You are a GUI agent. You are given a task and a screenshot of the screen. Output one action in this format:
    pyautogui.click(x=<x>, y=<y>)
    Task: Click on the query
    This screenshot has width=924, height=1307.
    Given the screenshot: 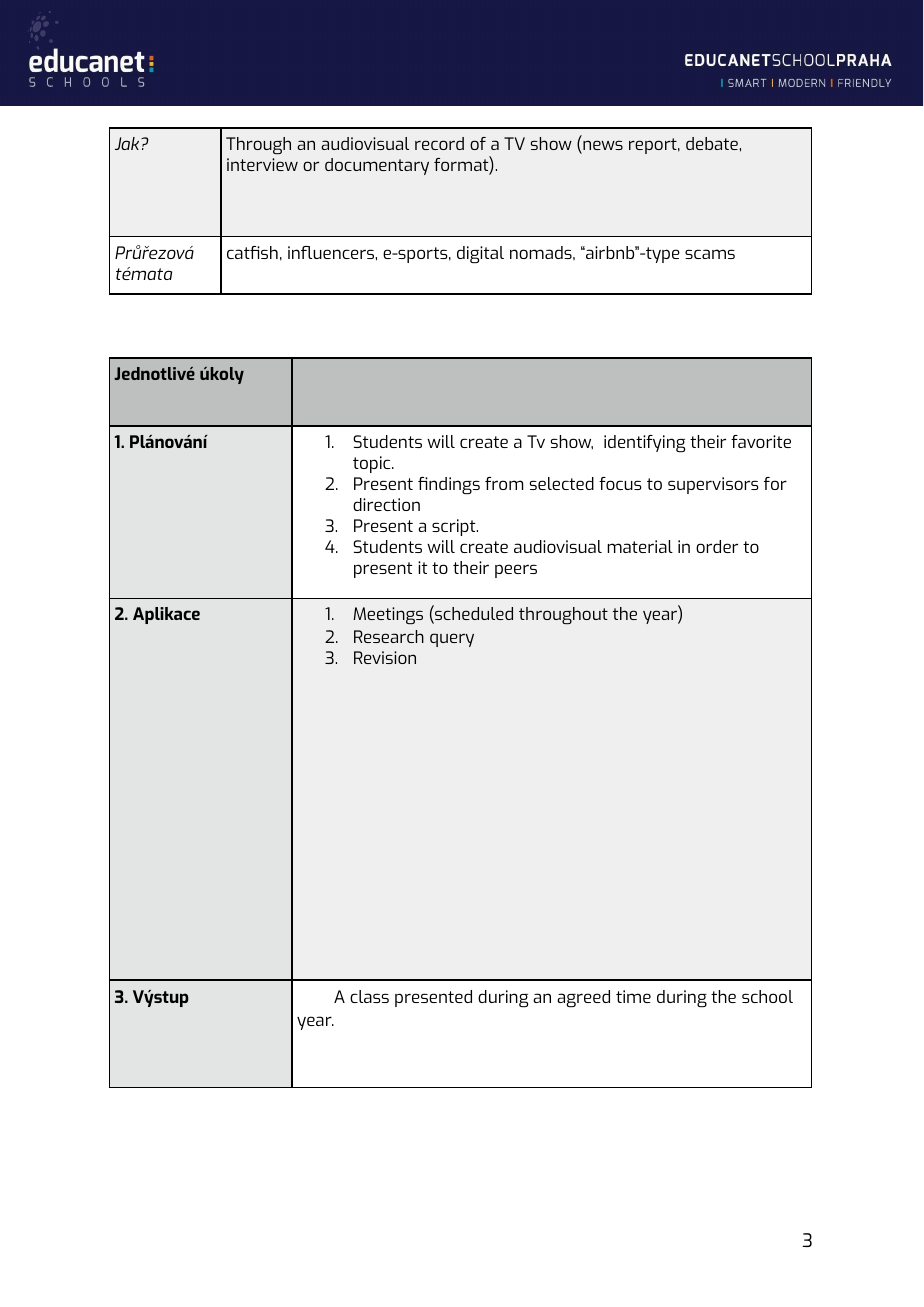 What is the action you would take?
    pyautogui.click(x=452, y=640)
